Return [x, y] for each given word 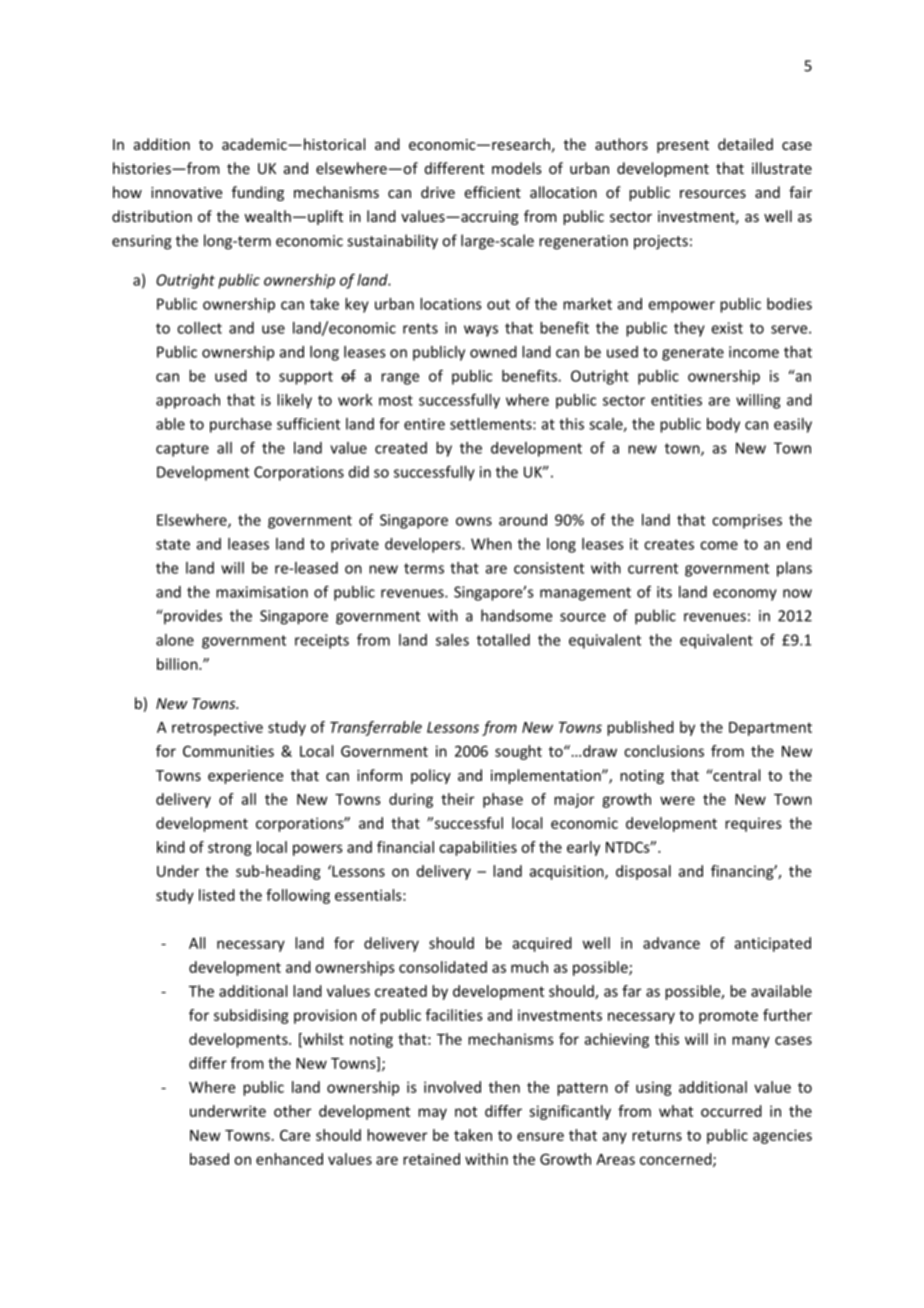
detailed [745, 144]
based [209, 1159]
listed [217, 895]
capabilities [478, 848]
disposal [643, 872]
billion [178, 664]
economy [745, 595]
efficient [493, 192]
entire [424, 424]
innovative [186, 192]
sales [452, 640]
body [723, 425]
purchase [241, 425]
